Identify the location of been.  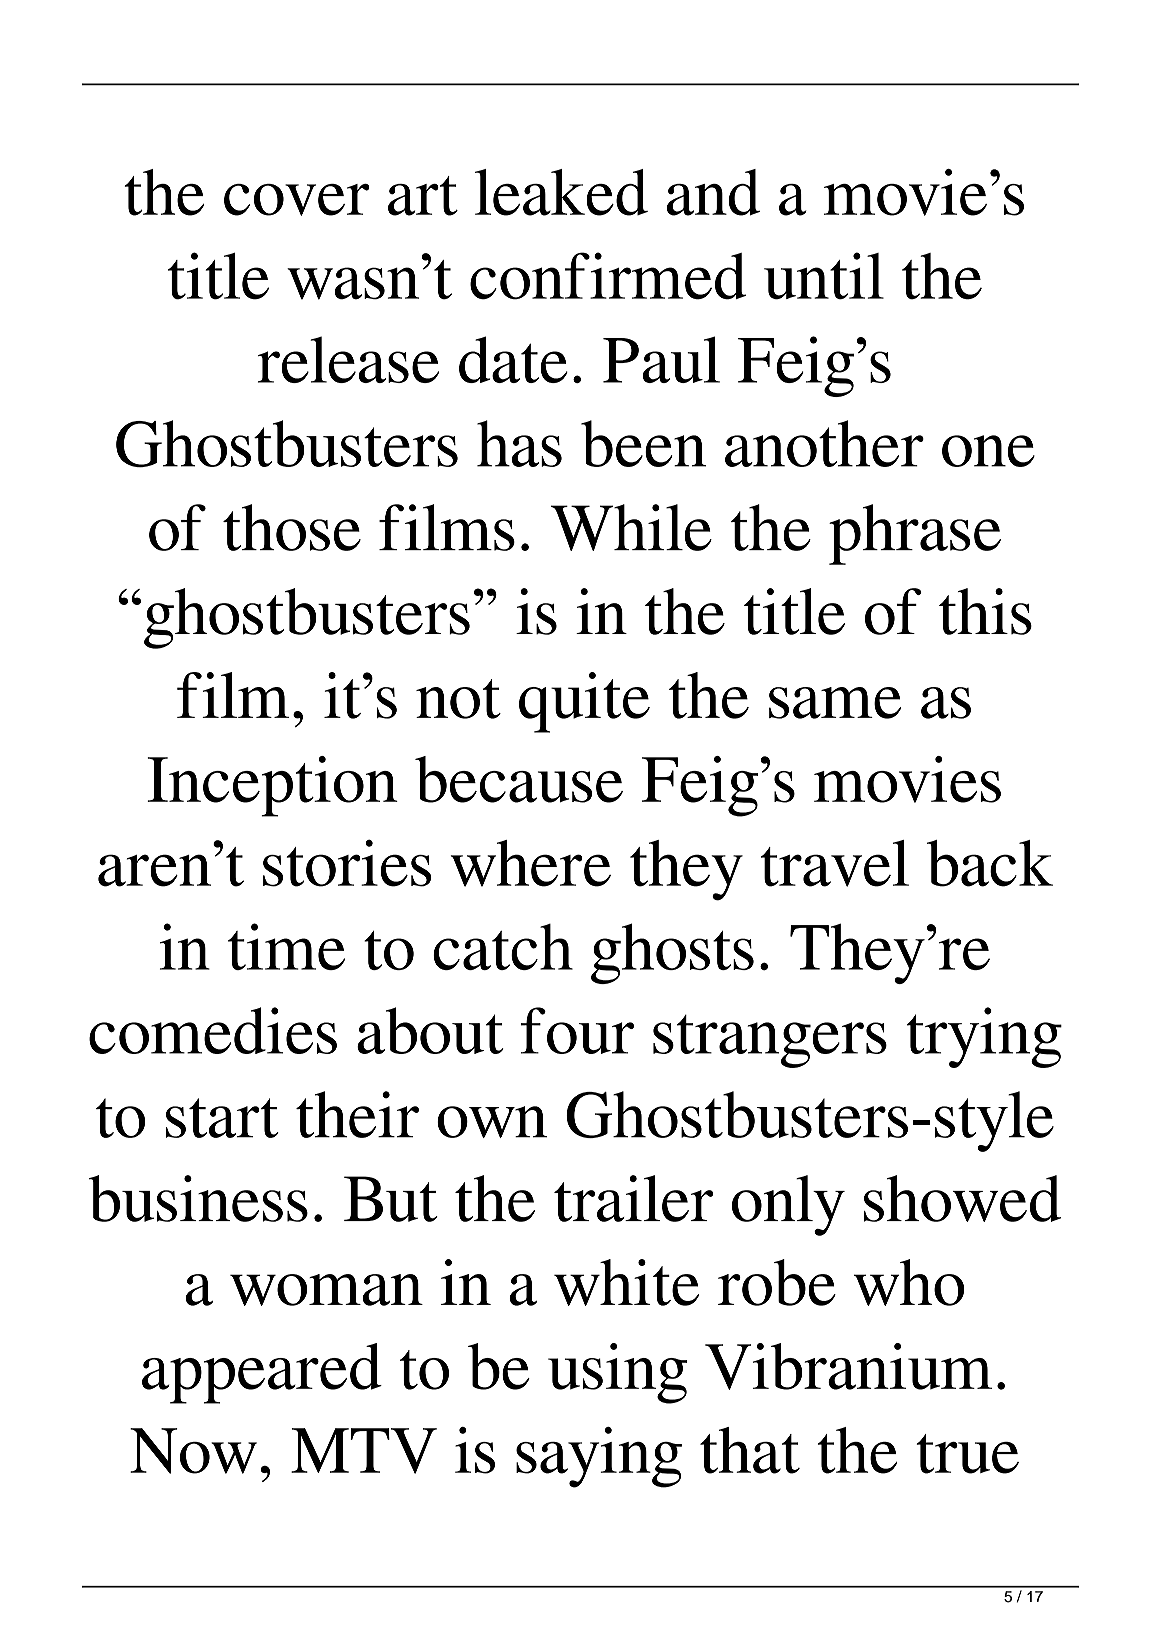
(643, 443).
